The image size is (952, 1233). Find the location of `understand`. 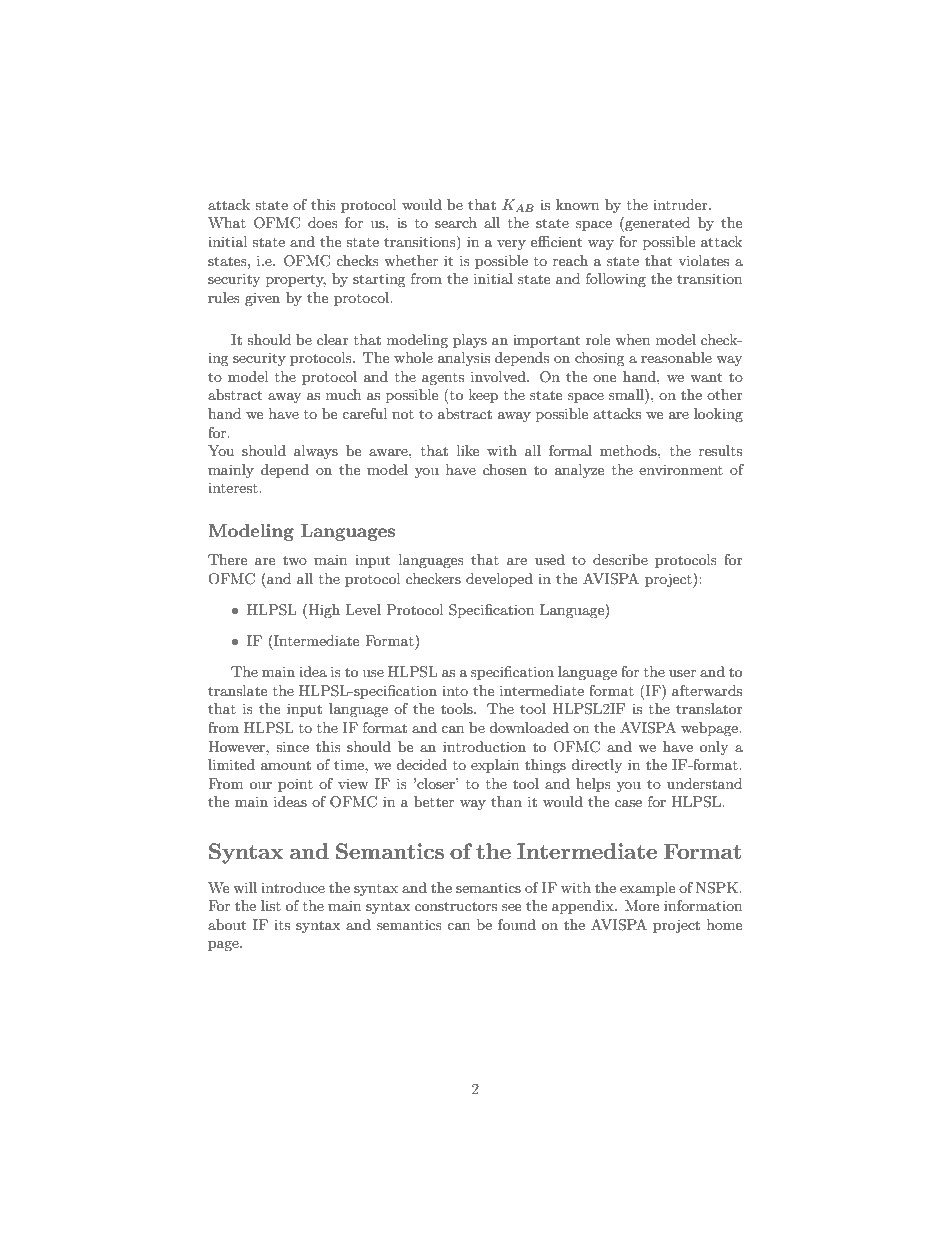

understand is located at coordinates (704, 783).
